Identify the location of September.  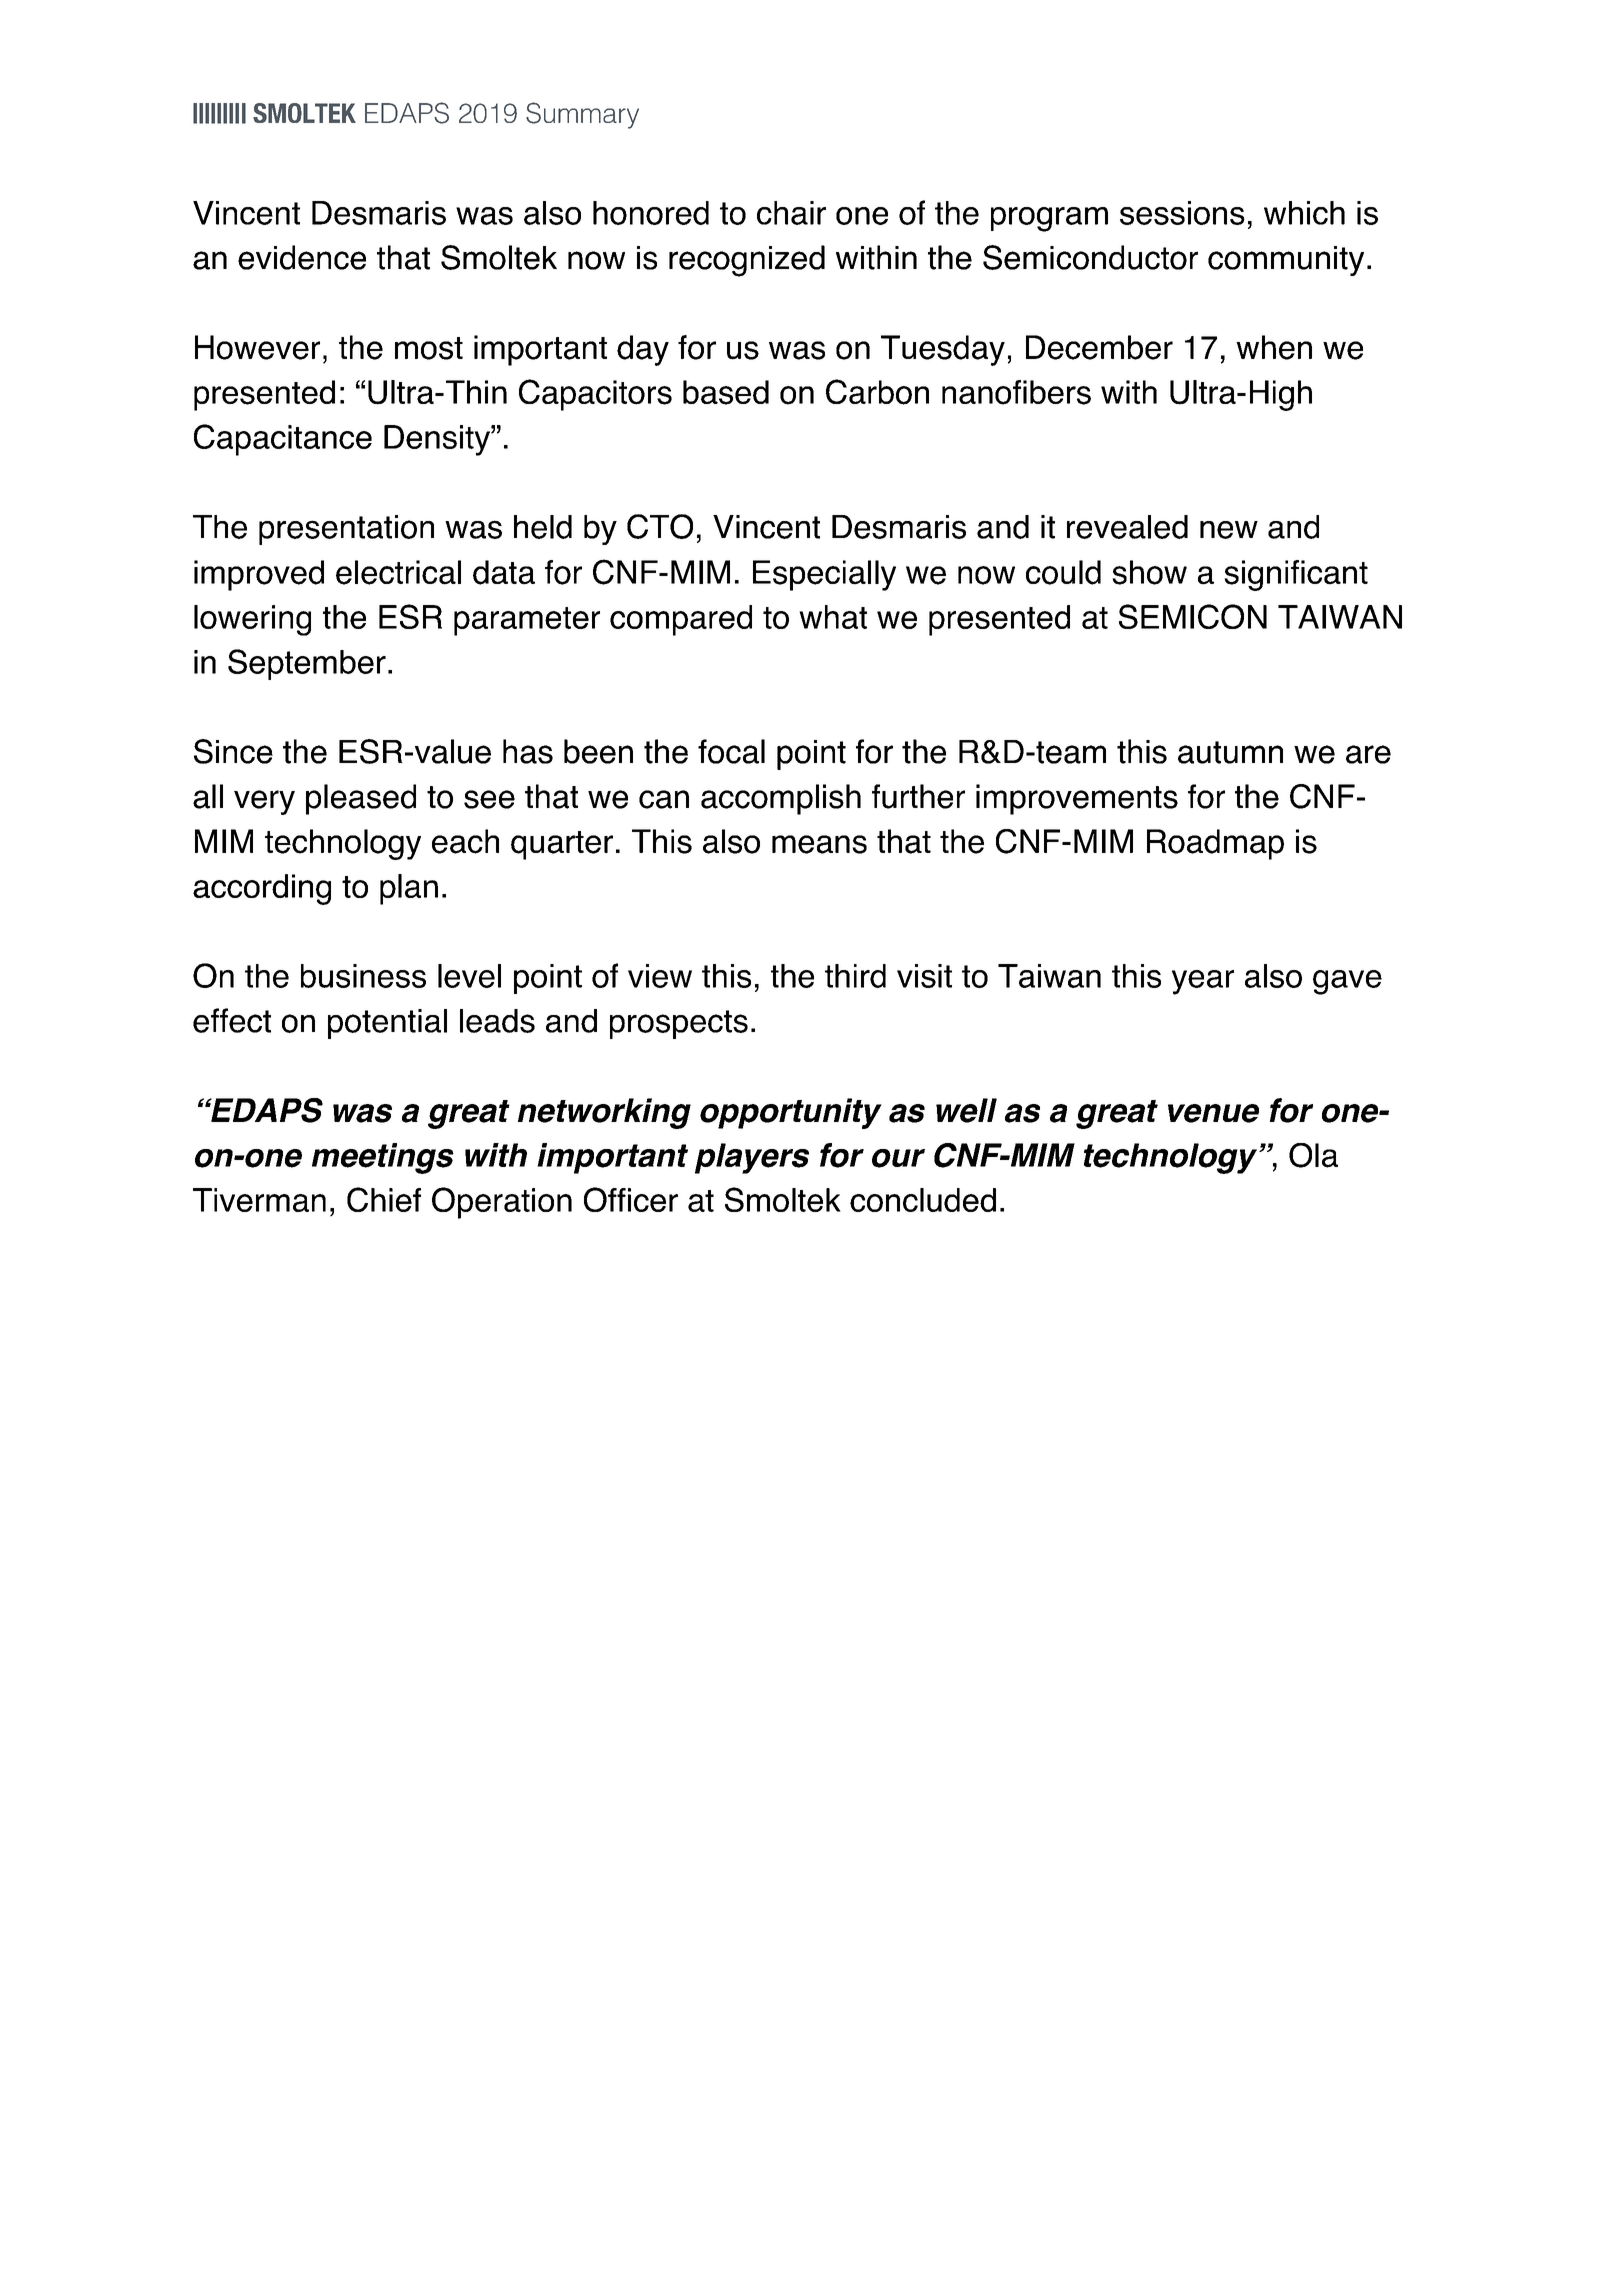
(307, 664).
